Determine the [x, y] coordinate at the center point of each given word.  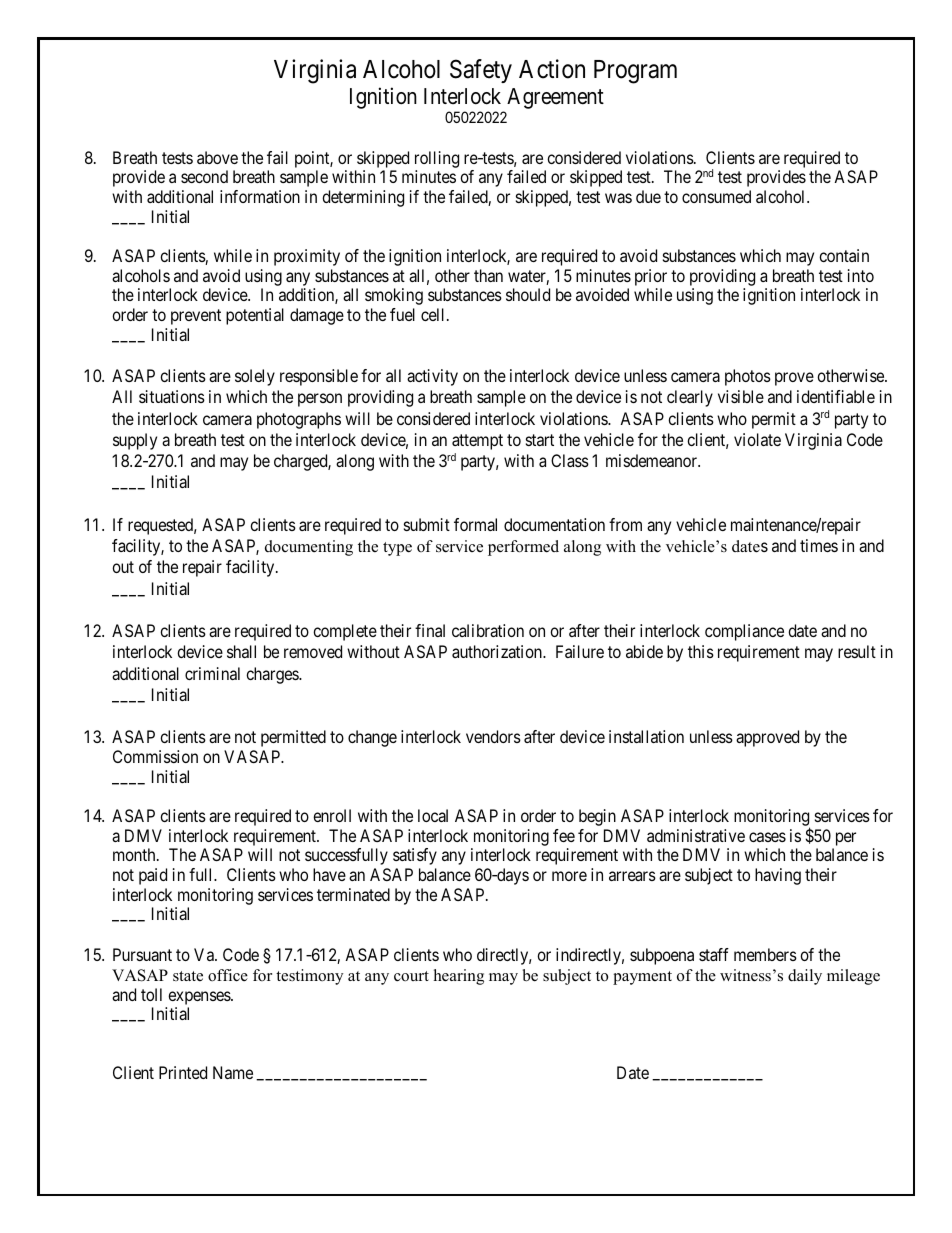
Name [233, 1072]
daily [805, 977]
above [217, 157]
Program [635, 72]
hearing [459, 977]
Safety [481, 71]
